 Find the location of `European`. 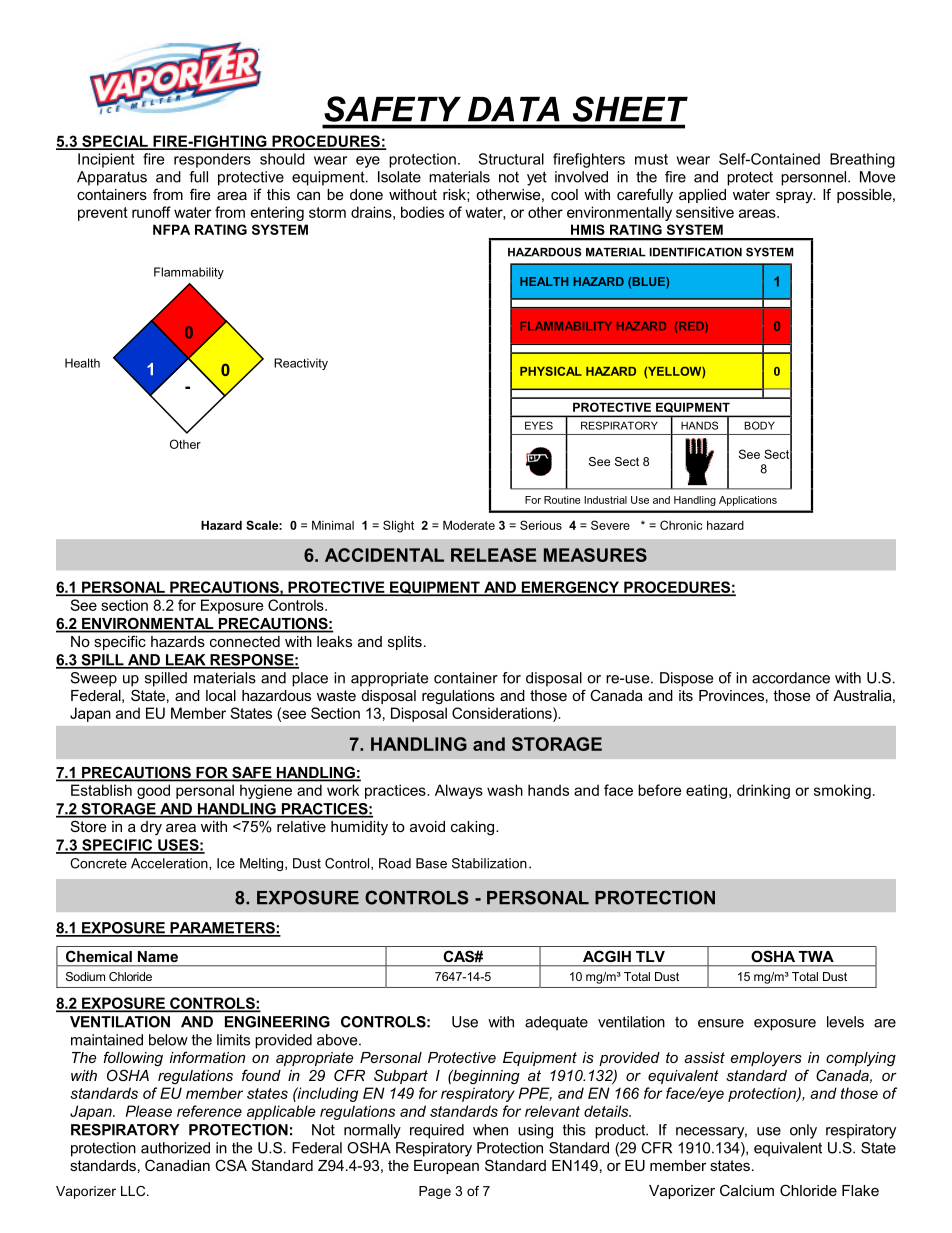

European is located at coordinates (446, 1167).
